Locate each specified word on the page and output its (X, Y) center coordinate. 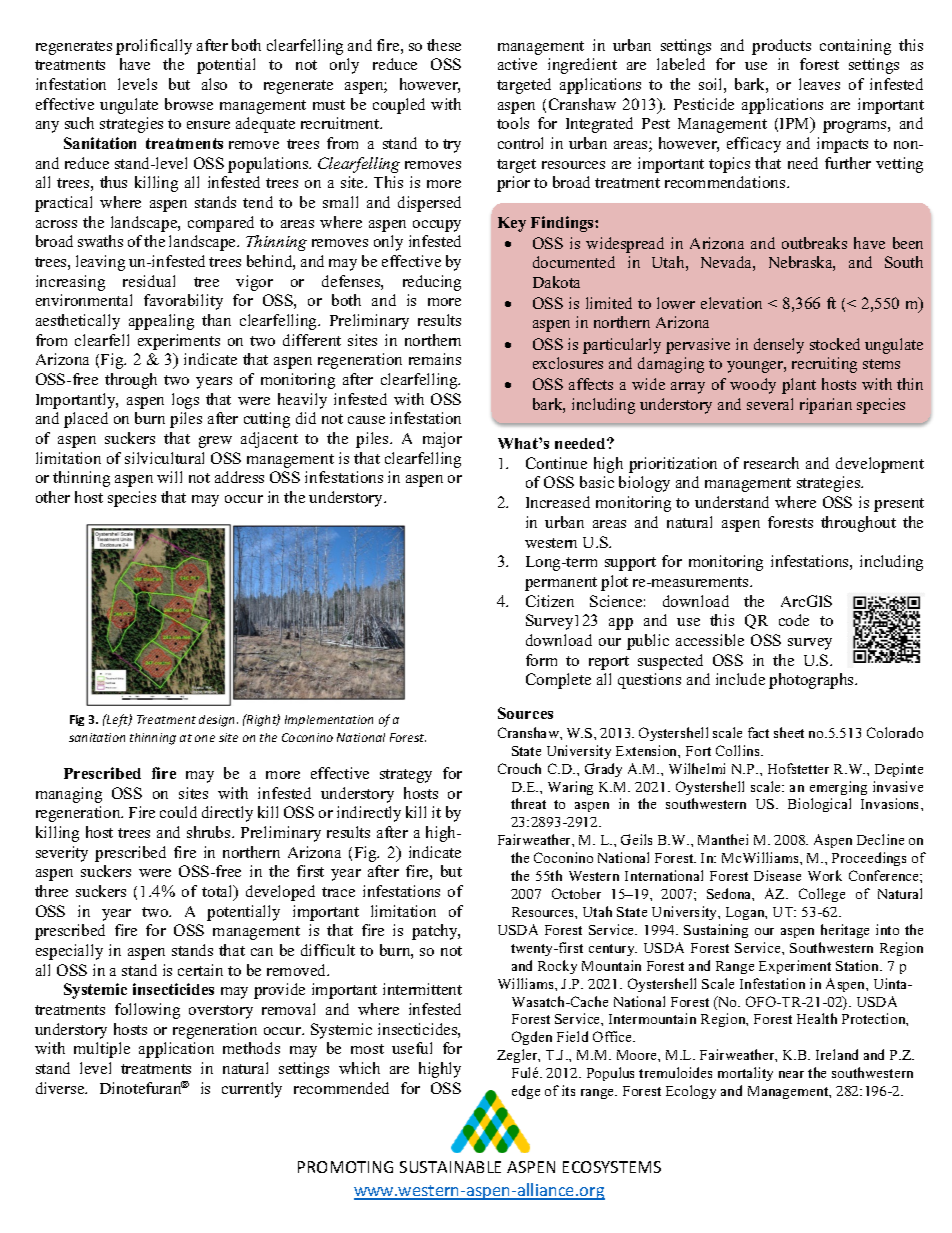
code (794, 620)
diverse (61, 1088)
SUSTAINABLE (450, 1167)
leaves (819, 84)
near (791, 1074)
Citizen (550, 601)
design (218, 721)
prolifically (154, 47)
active (517, 64)
